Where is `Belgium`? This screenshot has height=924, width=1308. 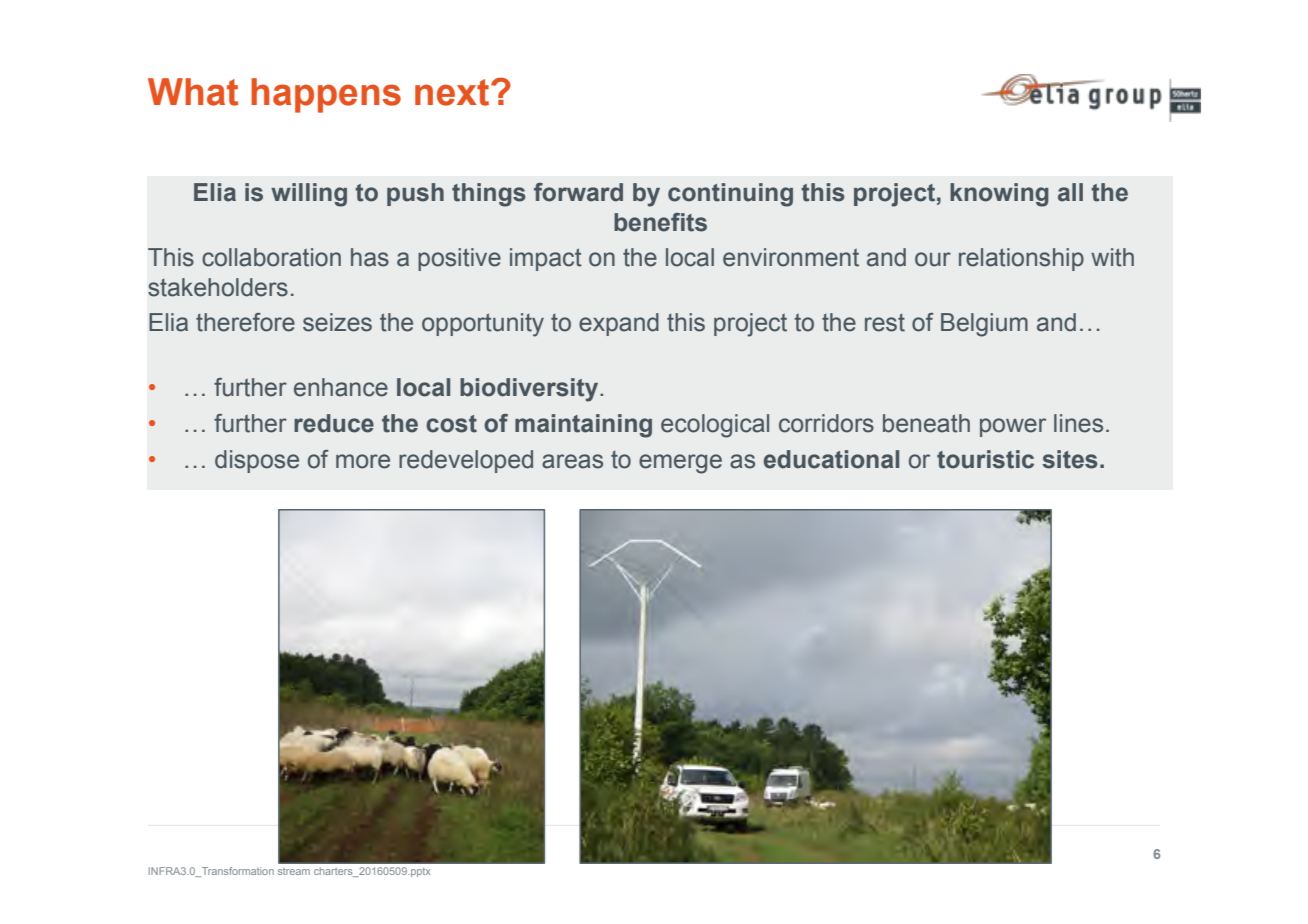
Belgium is located at coordinates (984, 325).
